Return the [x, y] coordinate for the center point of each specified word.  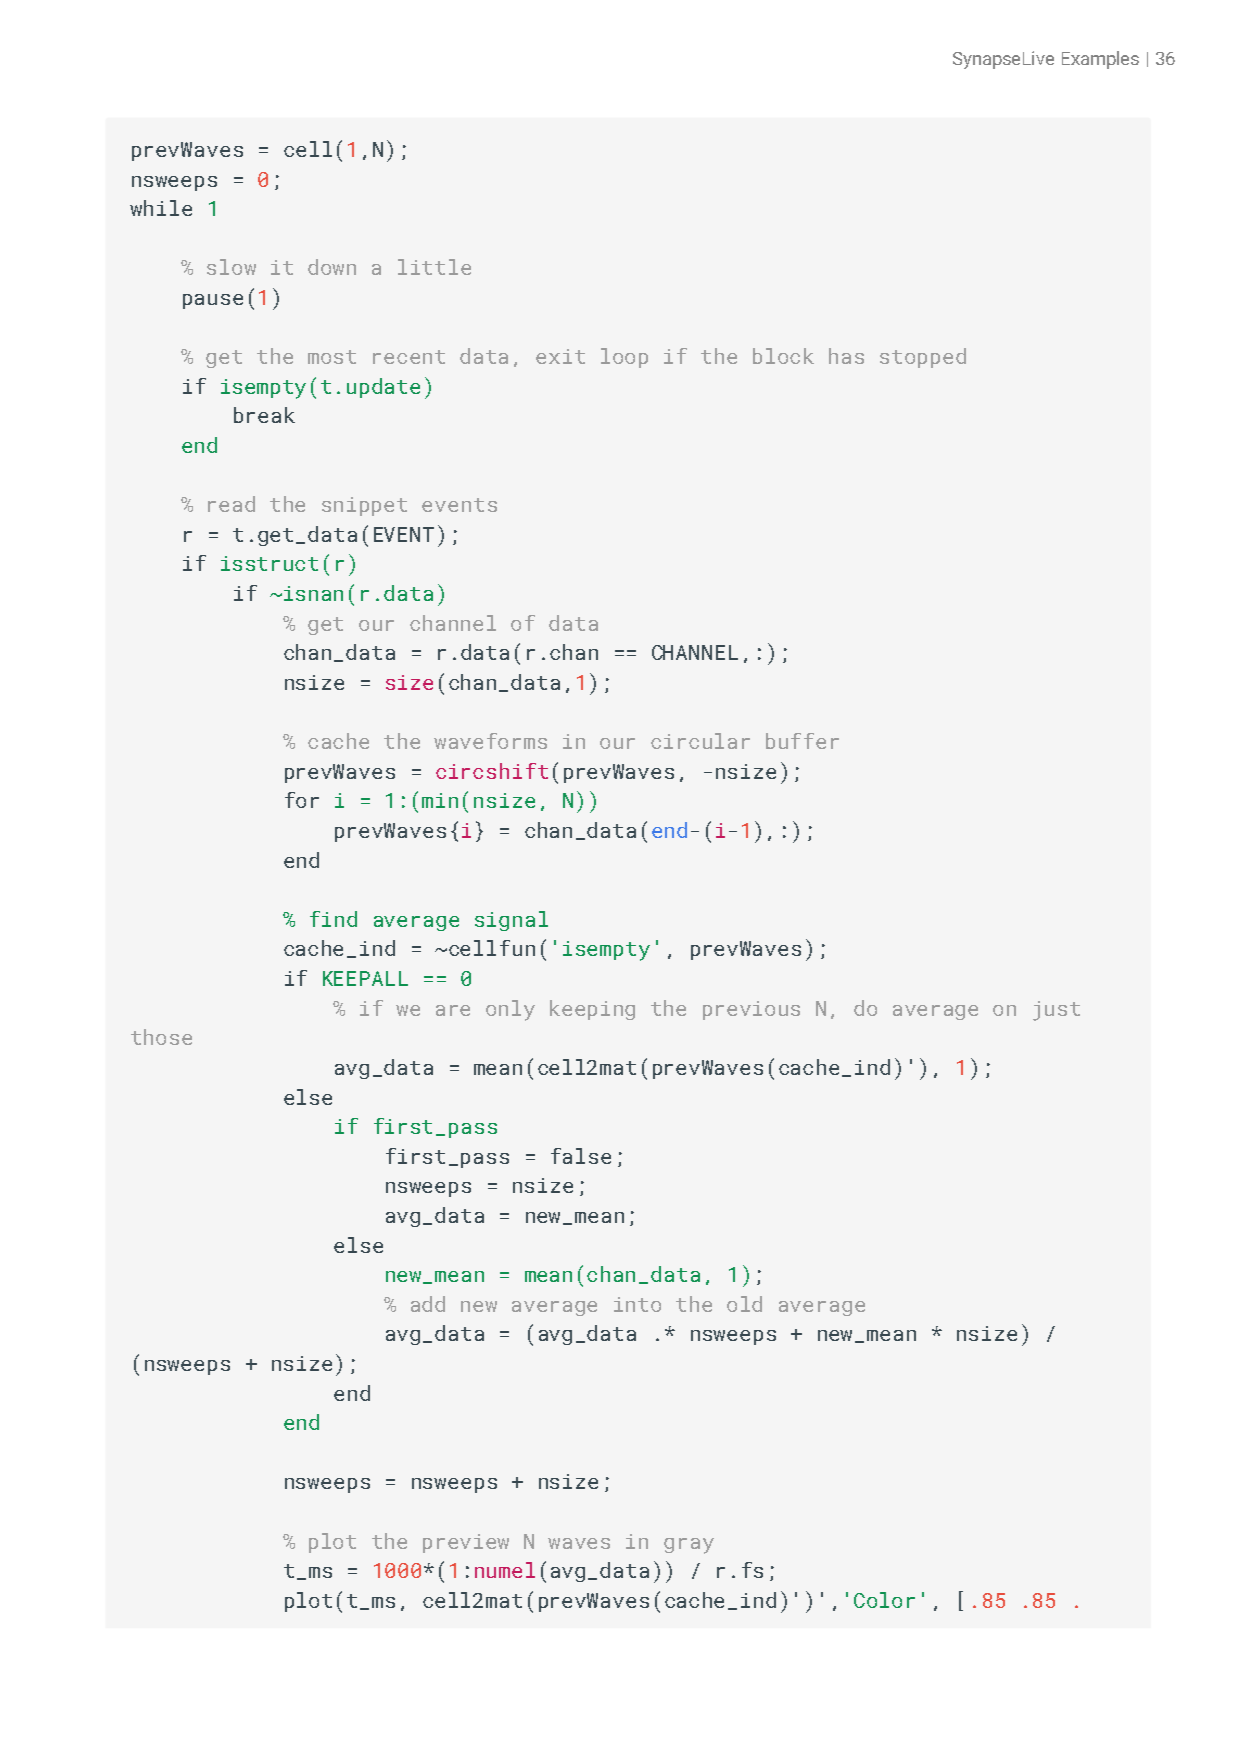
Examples [1100, 60]
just [1056, 1011]
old [744, 1304]
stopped [923, 358]
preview [466, 1543]
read [231, 504]
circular [700, 741]
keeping [592, 1010]
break [264, 415]
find [333, 919]
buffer [802, 741]
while [161, 208]
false [581, 1156]
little [434, 267]
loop [624, 358]
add [428, 1304]
